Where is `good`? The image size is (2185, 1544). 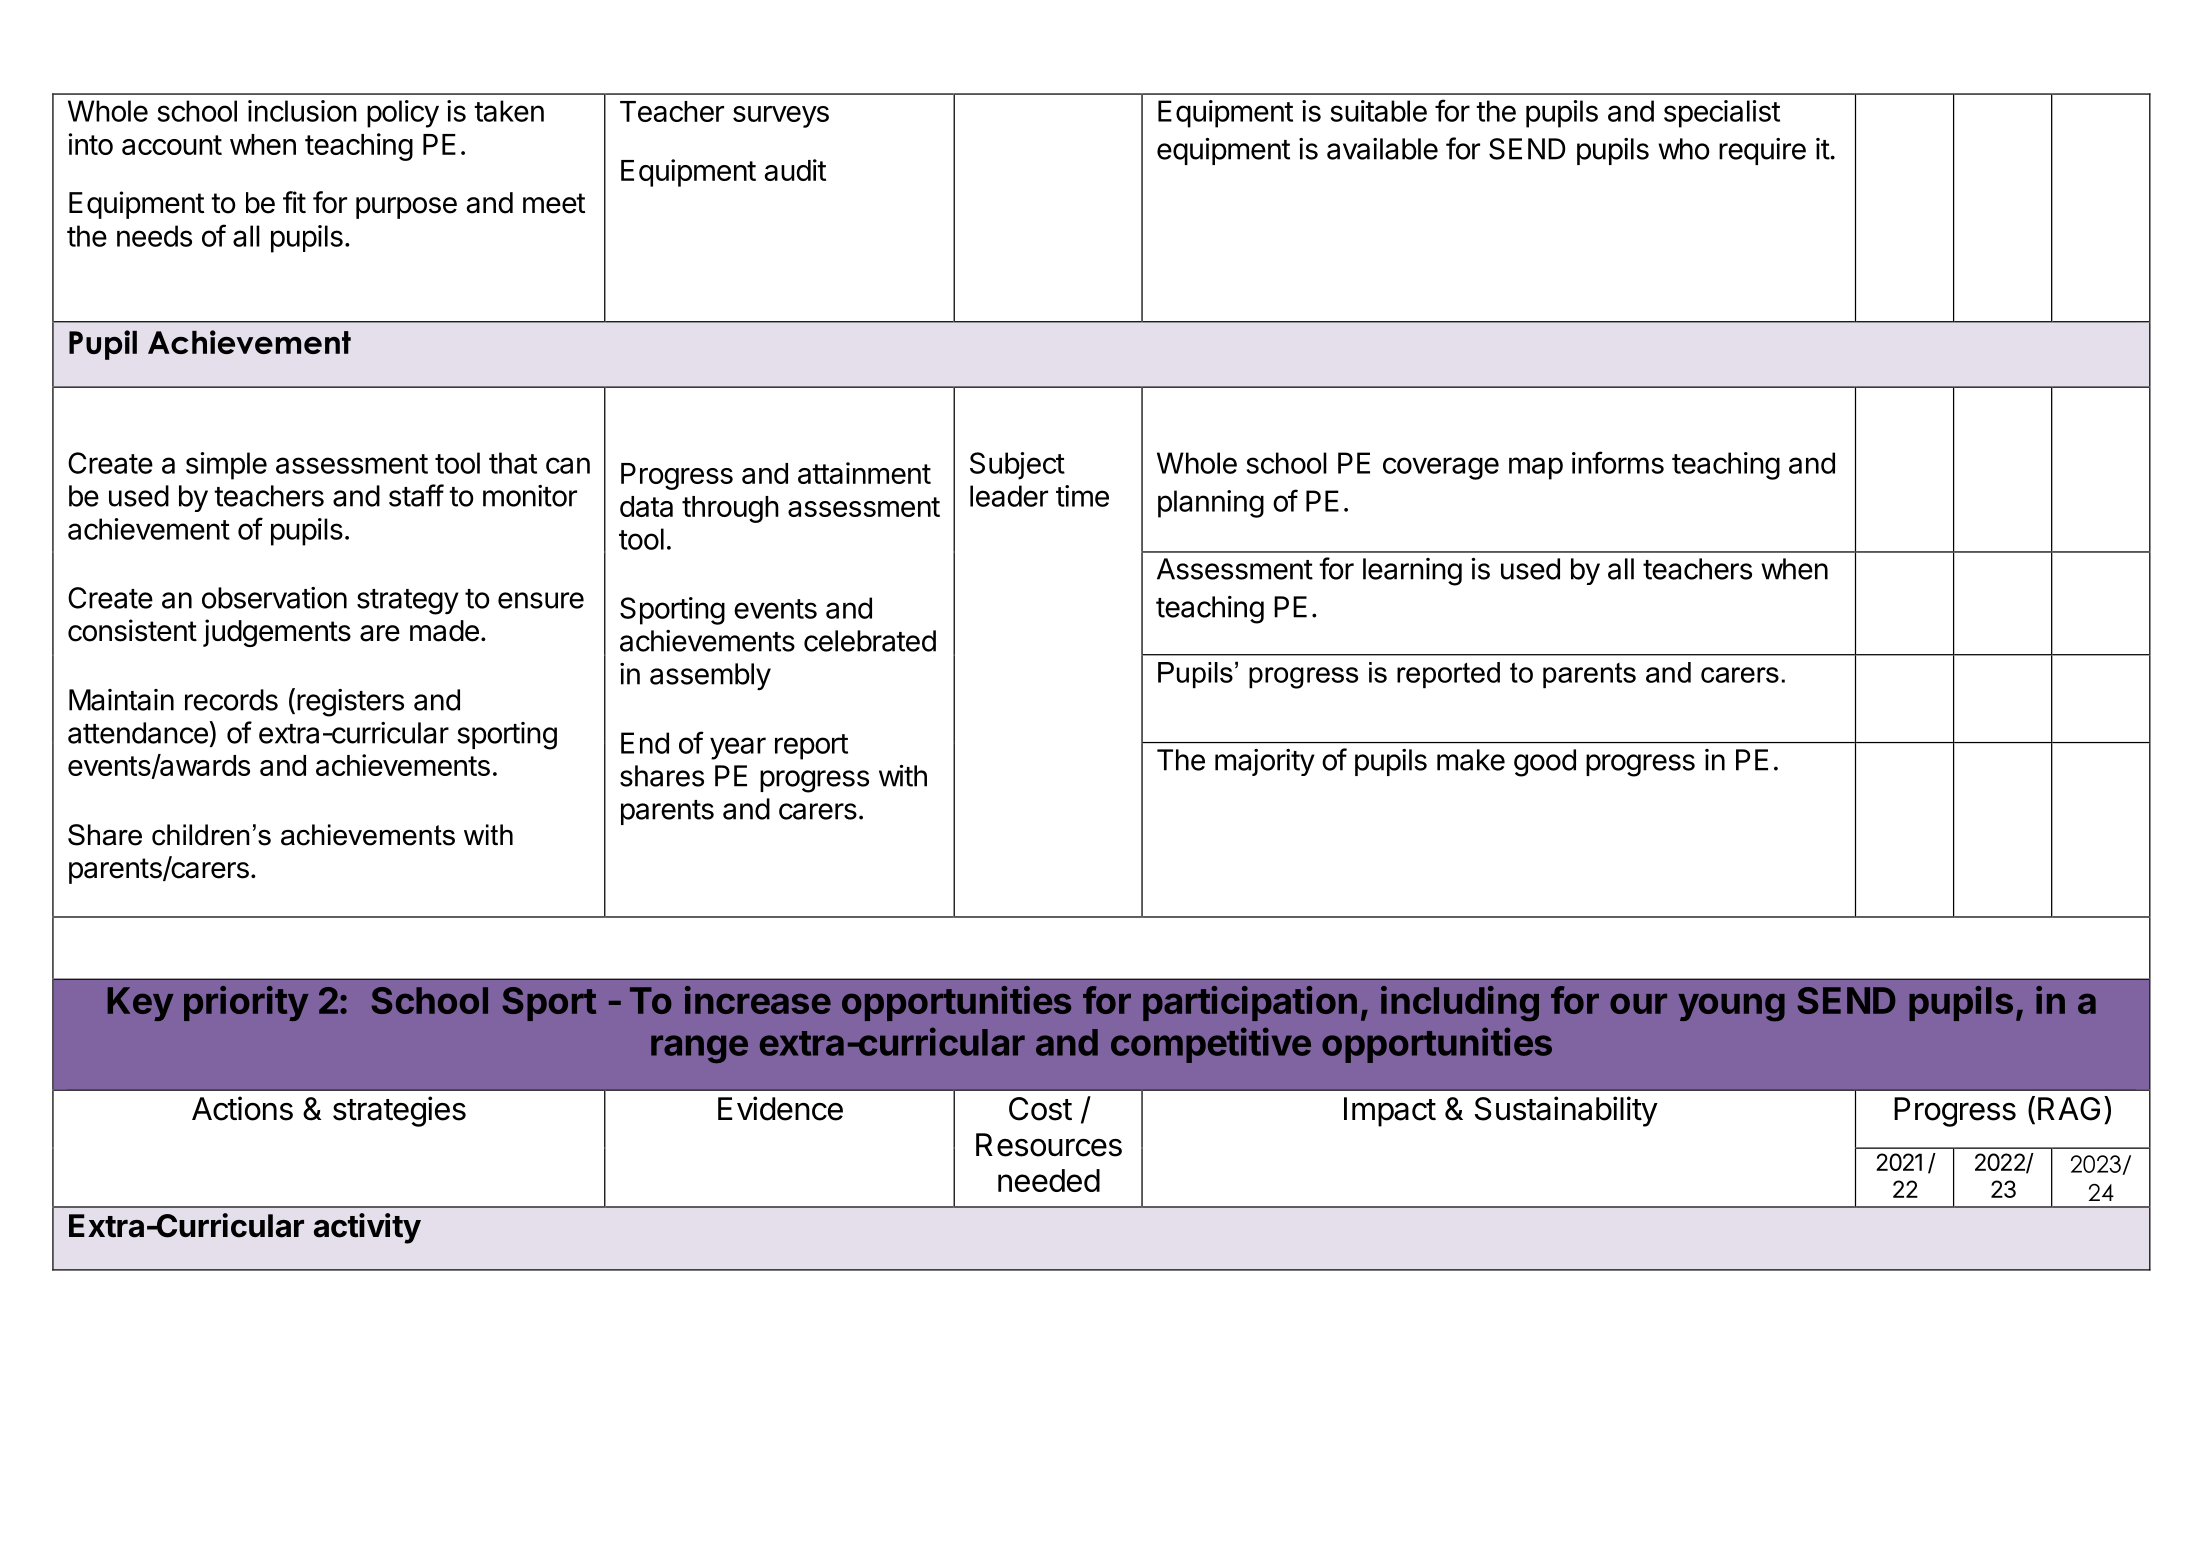
good is located at coordinates (1545, 763).
